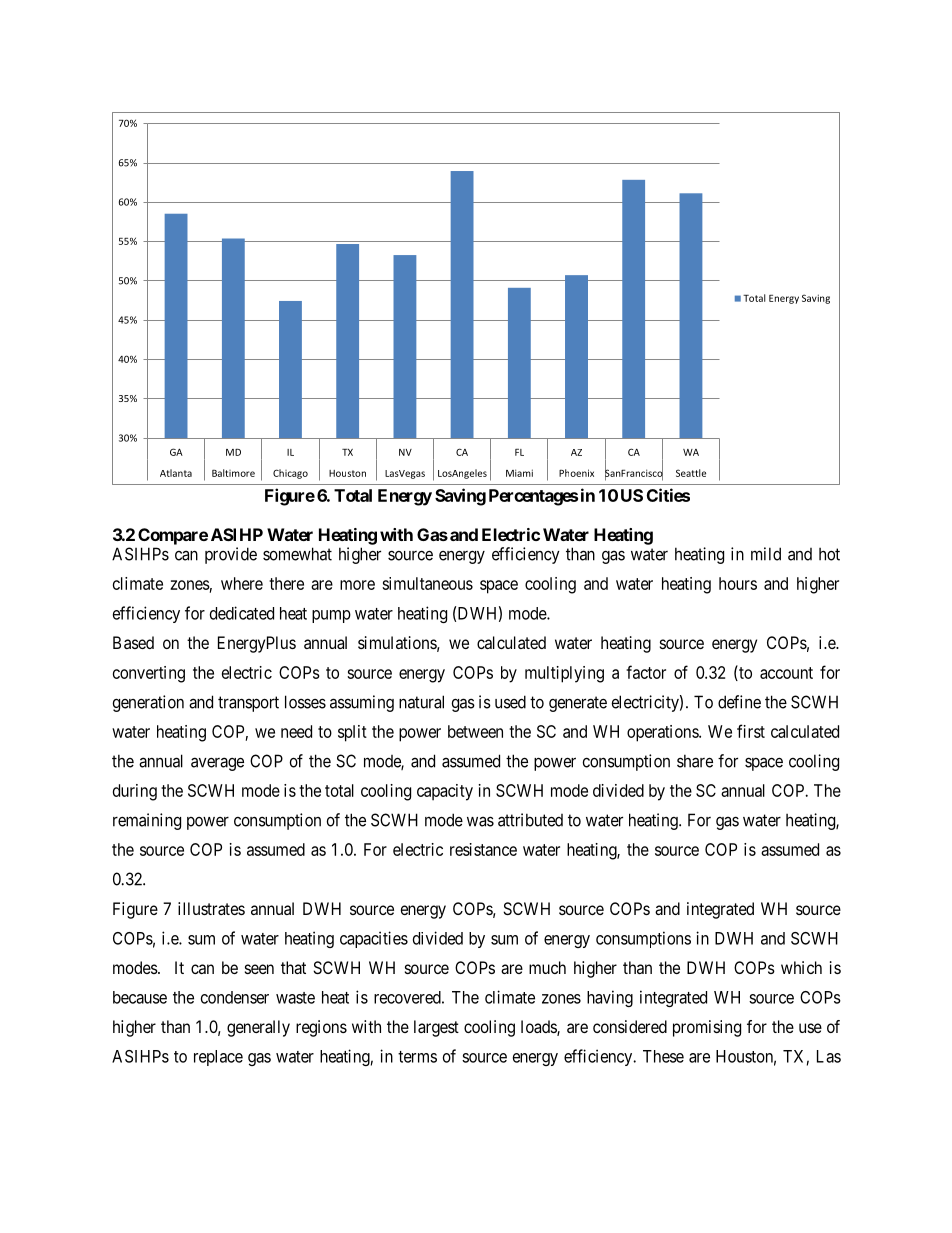  What do you see at coordinates (691, 473) in the screenshot?
I see `Seattle` at bounding box center [691, 473].
